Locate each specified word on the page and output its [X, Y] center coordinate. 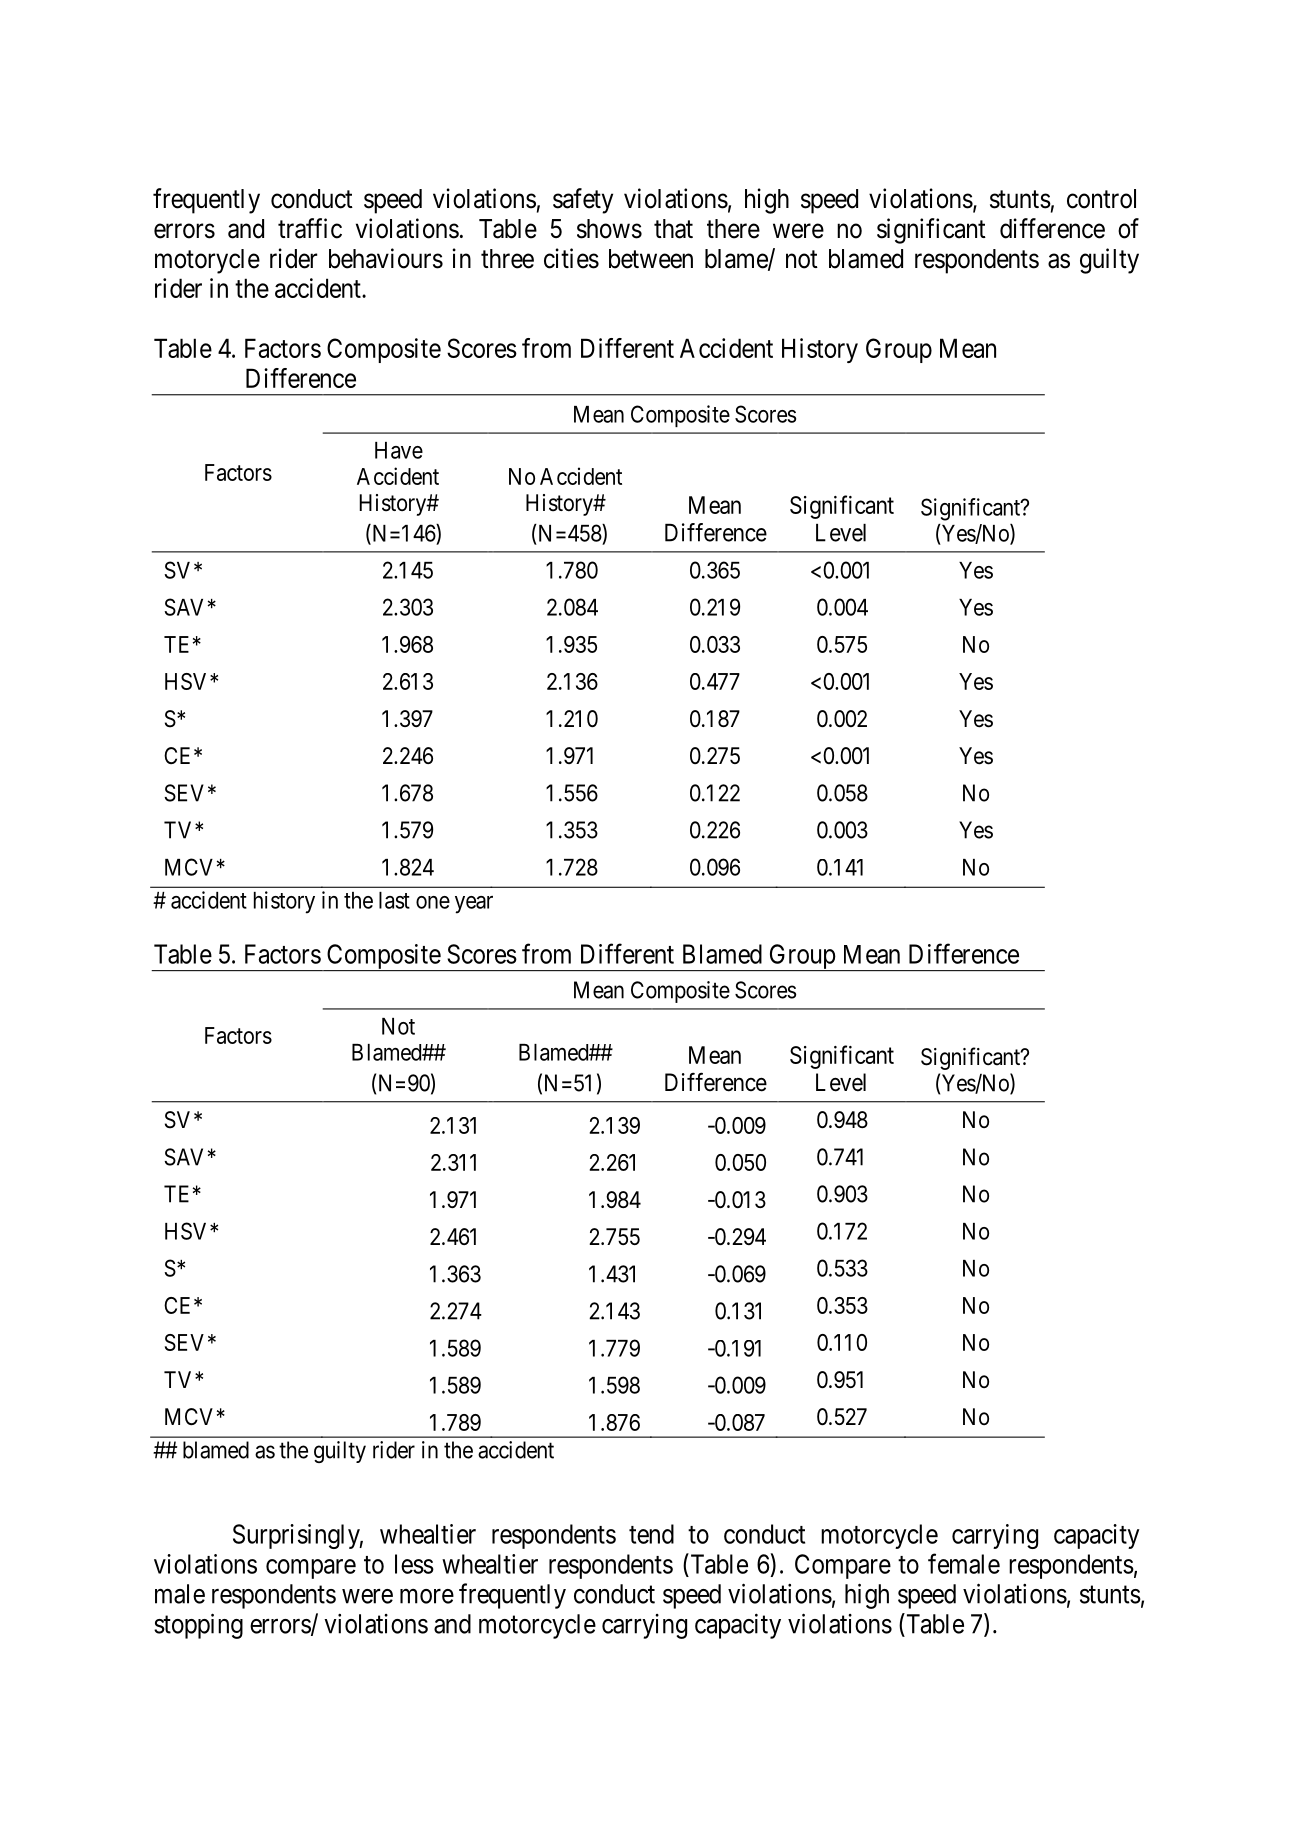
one [433, 902]
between [651, 259]
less [414, 1564]
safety [583, 201]
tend [651, 1534]
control [1101, 199]
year [474, 905]
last [394, 900]
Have [399, 450]
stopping [198, 1626]
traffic [310, 228]
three [507, 259]
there [733, 229]
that [673, 229]
